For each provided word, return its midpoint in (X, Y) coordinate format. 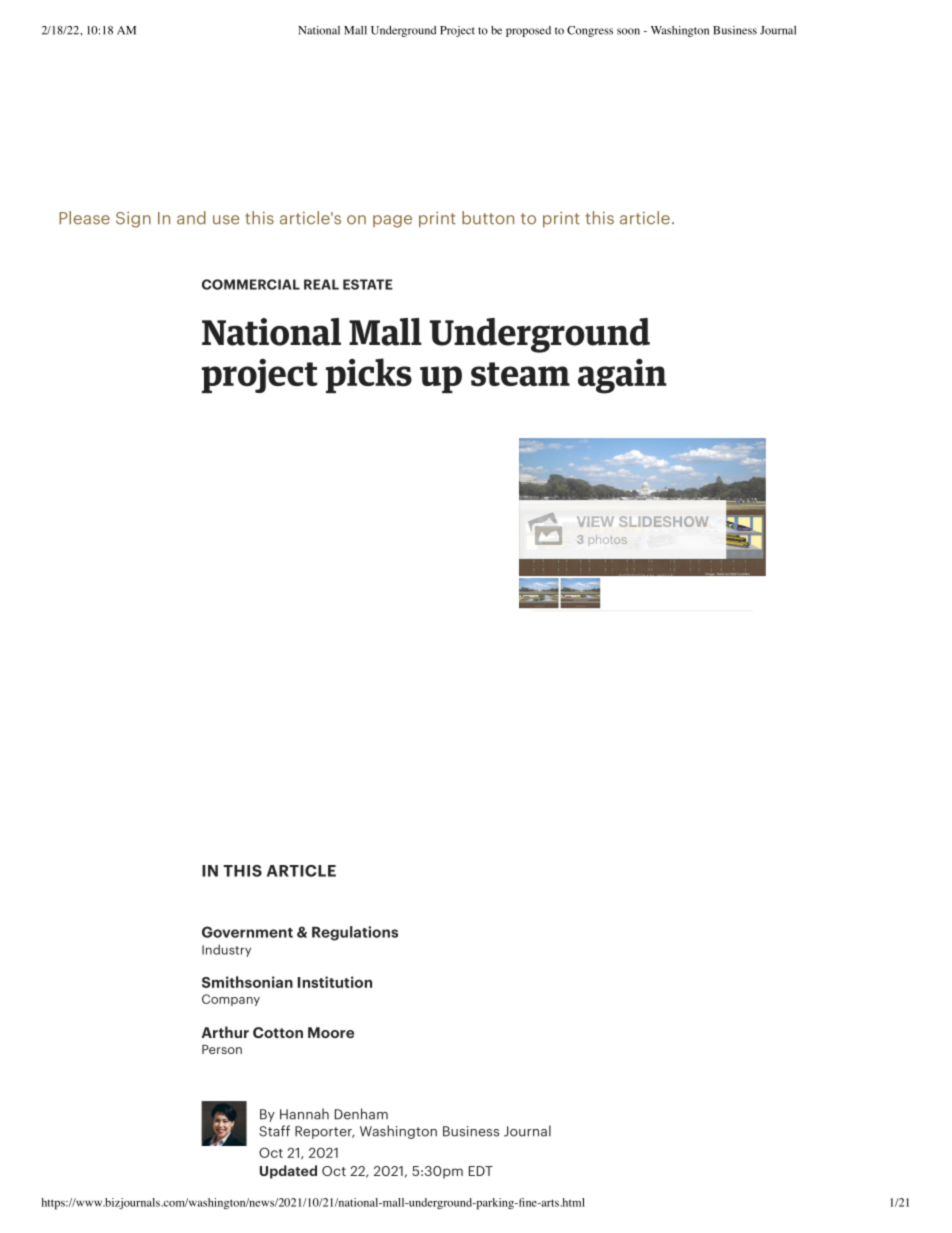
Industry (226, 950)
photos (608, 539)
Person (222, 1049)
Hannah (304, 1114)
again (622, 376)
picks (369, 375)
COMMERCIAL (251, 284)
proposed (528, 31)
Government (247, 932)
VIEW (595, 522)
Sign (133, 219)
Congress (590, 31)
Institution (335, 982)
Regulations (355, 933)
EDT (481, 1171)
